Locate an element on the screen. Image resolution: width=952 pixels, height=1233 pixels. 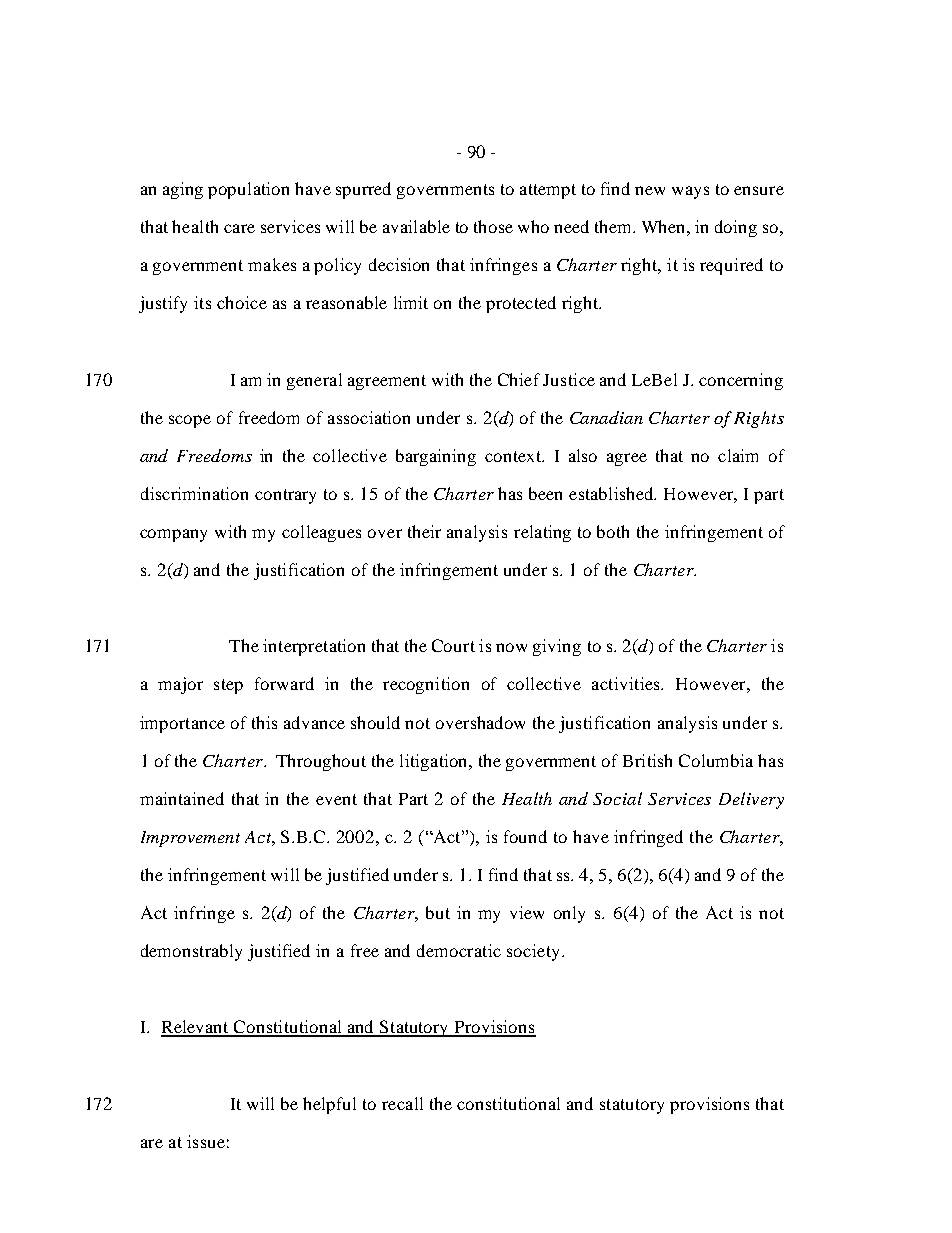
both is located at coordinates (613, 531).
